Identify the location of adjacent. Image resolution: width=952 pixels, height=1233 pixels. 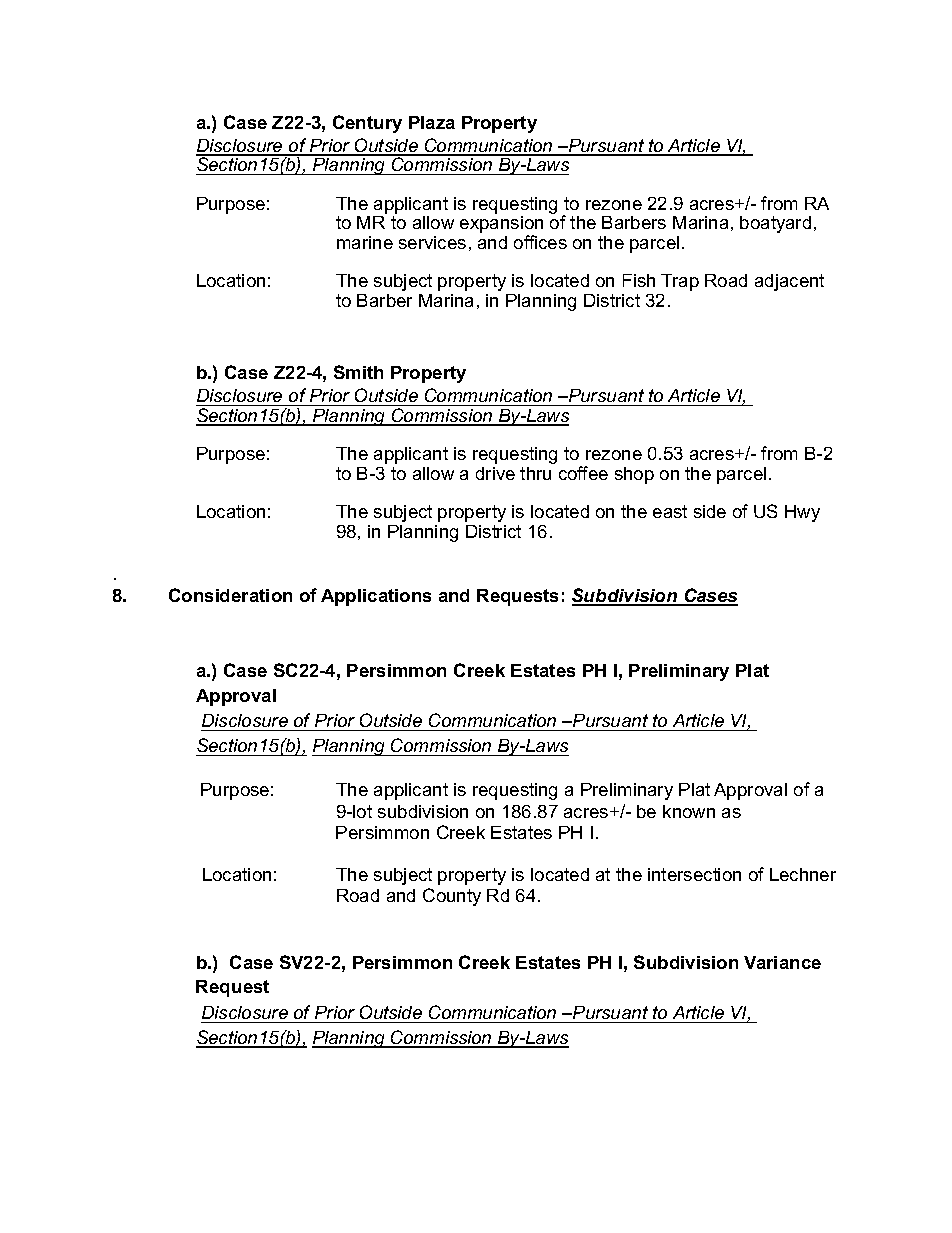
(789, 282).
